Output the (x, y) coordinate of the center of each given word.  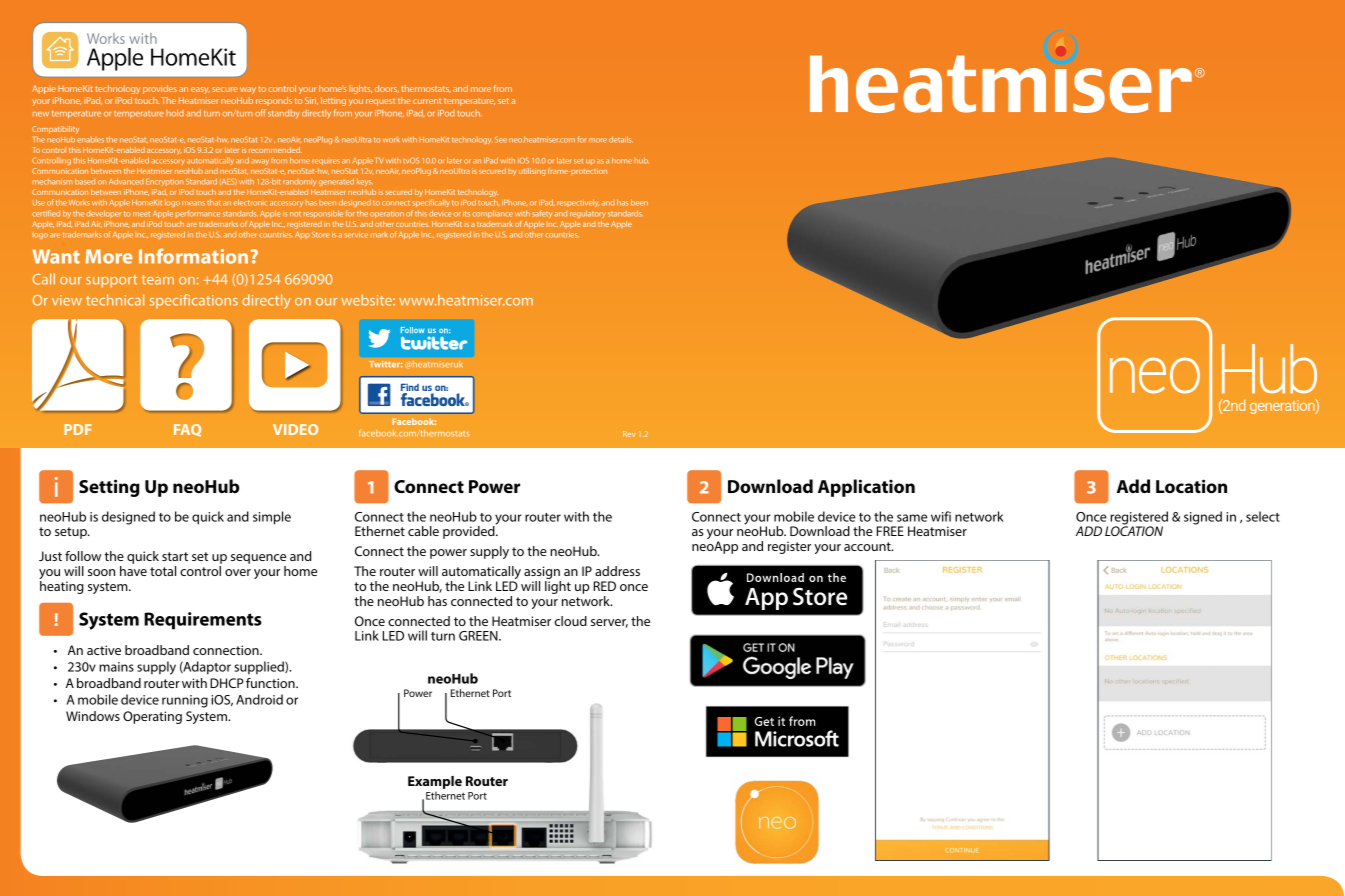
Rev (629, 434)
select (1263, 516)
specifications (194, 301)
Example (435, 784)
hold (175, 113)
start (175, 556)
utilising (532, 172)
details (621, 139)
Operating (152, 717)
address (617, 571)
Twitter (385, 364)
